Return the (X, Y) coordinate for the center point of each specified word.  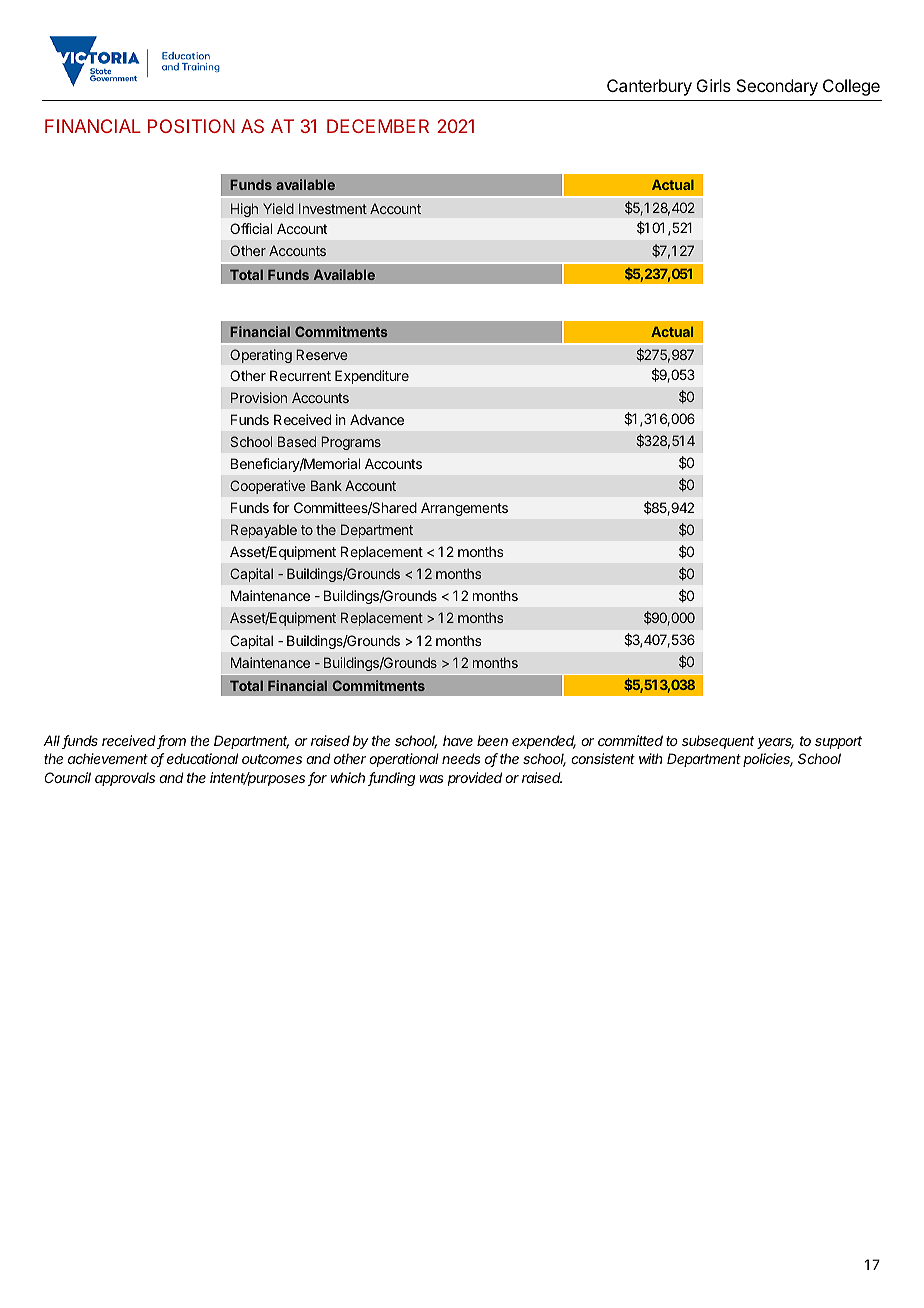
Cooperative (268, 487)
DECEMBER (378, 126)
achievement (108, 758)
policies (768, 760)
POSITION (191, 126)
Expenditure (372, 377)
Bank (326, 485)
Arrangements (464, 509)
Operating (261, 356)
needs (461, 758)
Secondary (777, 87)
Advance (377, 419)
